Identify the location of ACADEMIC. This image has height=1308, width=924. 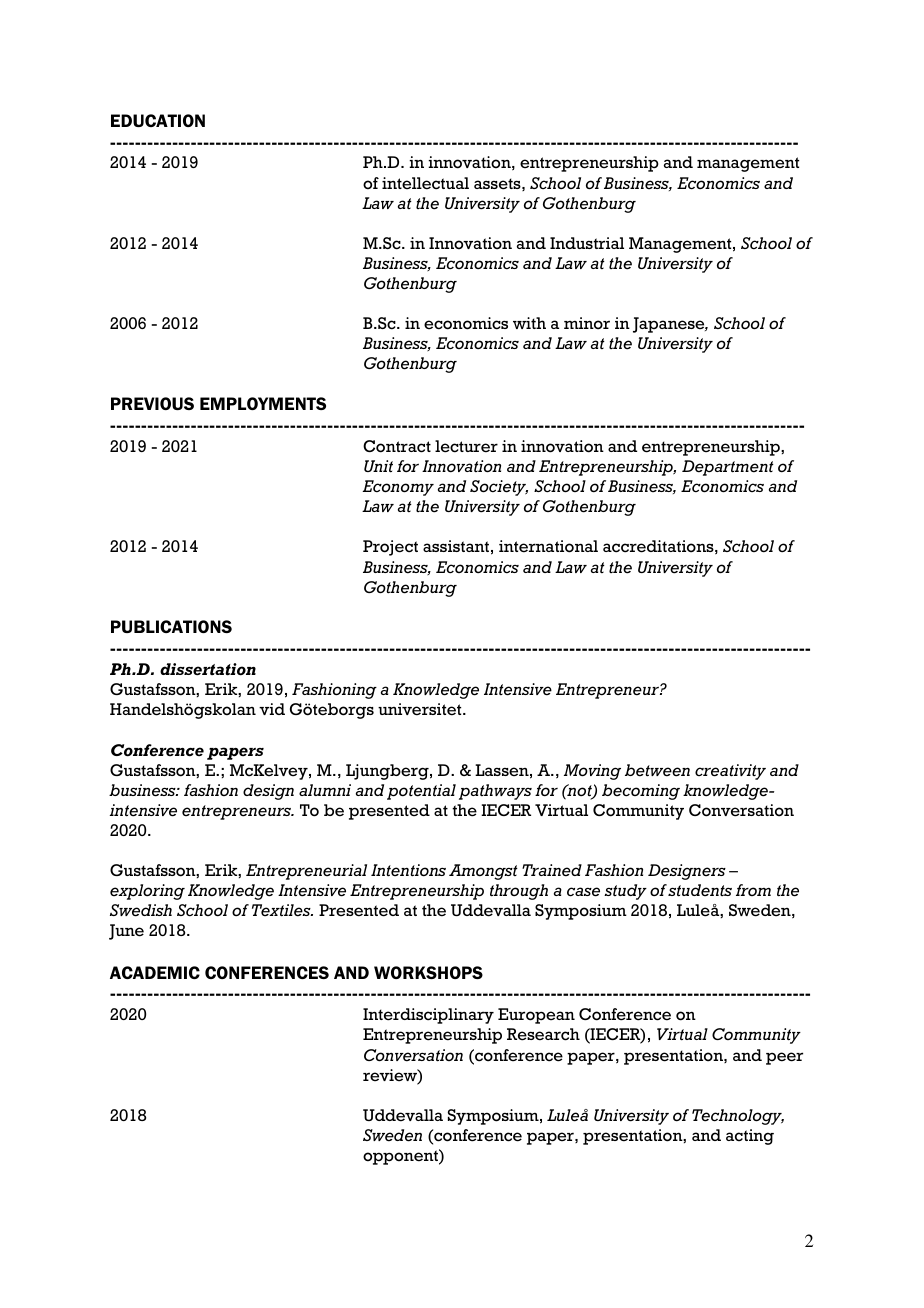
(155, 972).
